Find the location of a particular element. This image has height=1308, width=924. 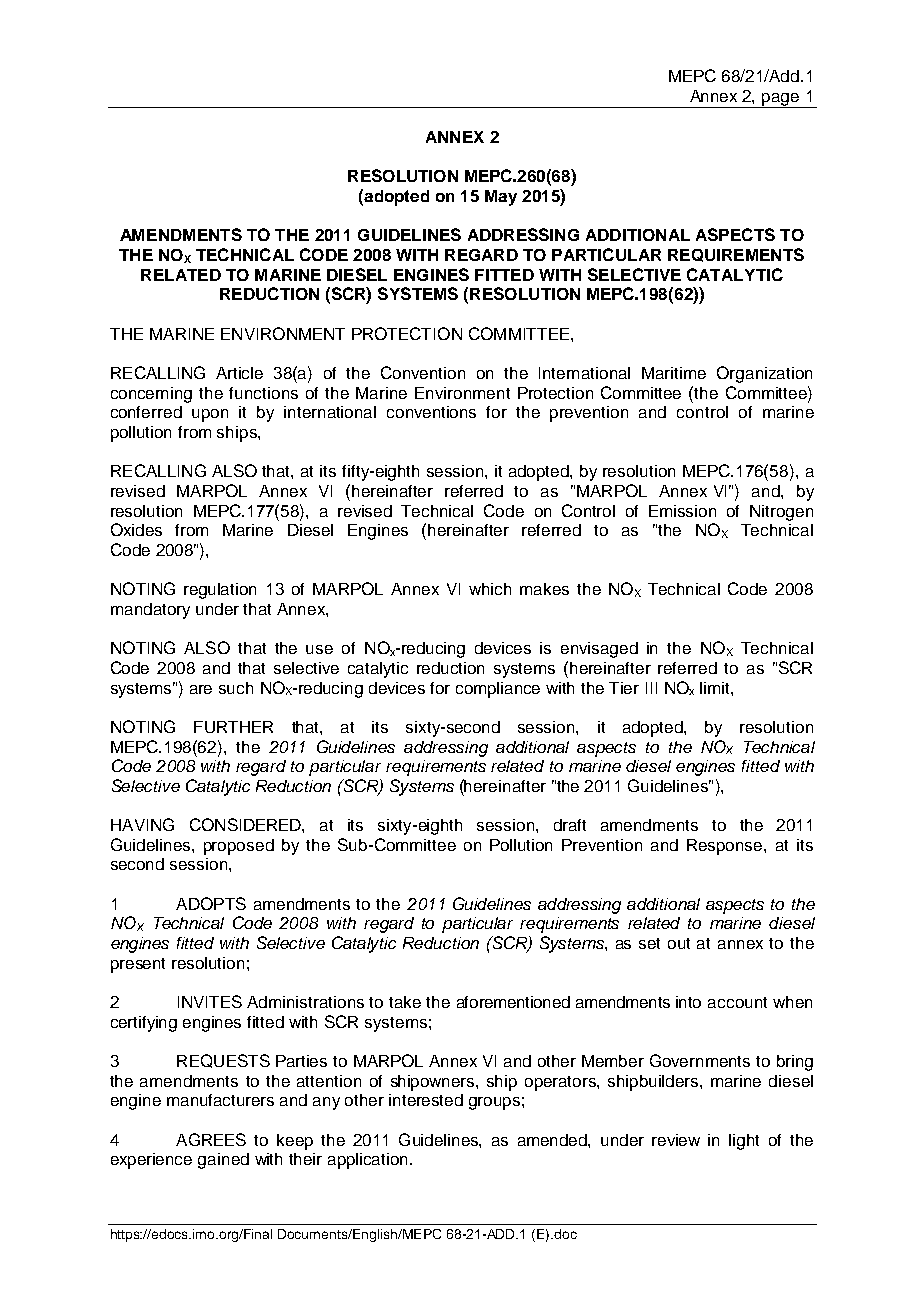

Maritime is located at coordinates (674, 373).
